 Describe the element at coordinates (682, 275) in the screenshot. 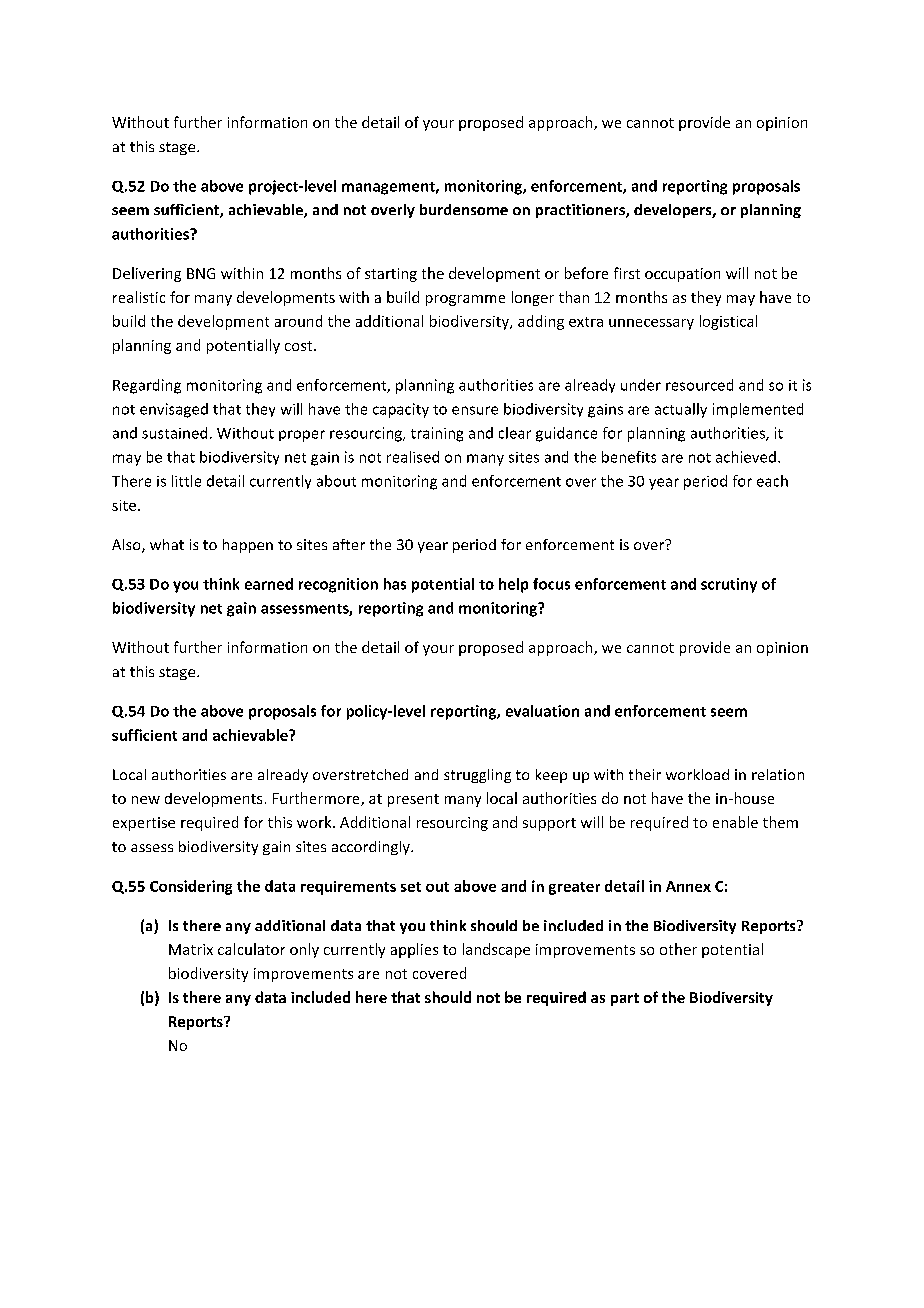

I see `occupation` at that location.
